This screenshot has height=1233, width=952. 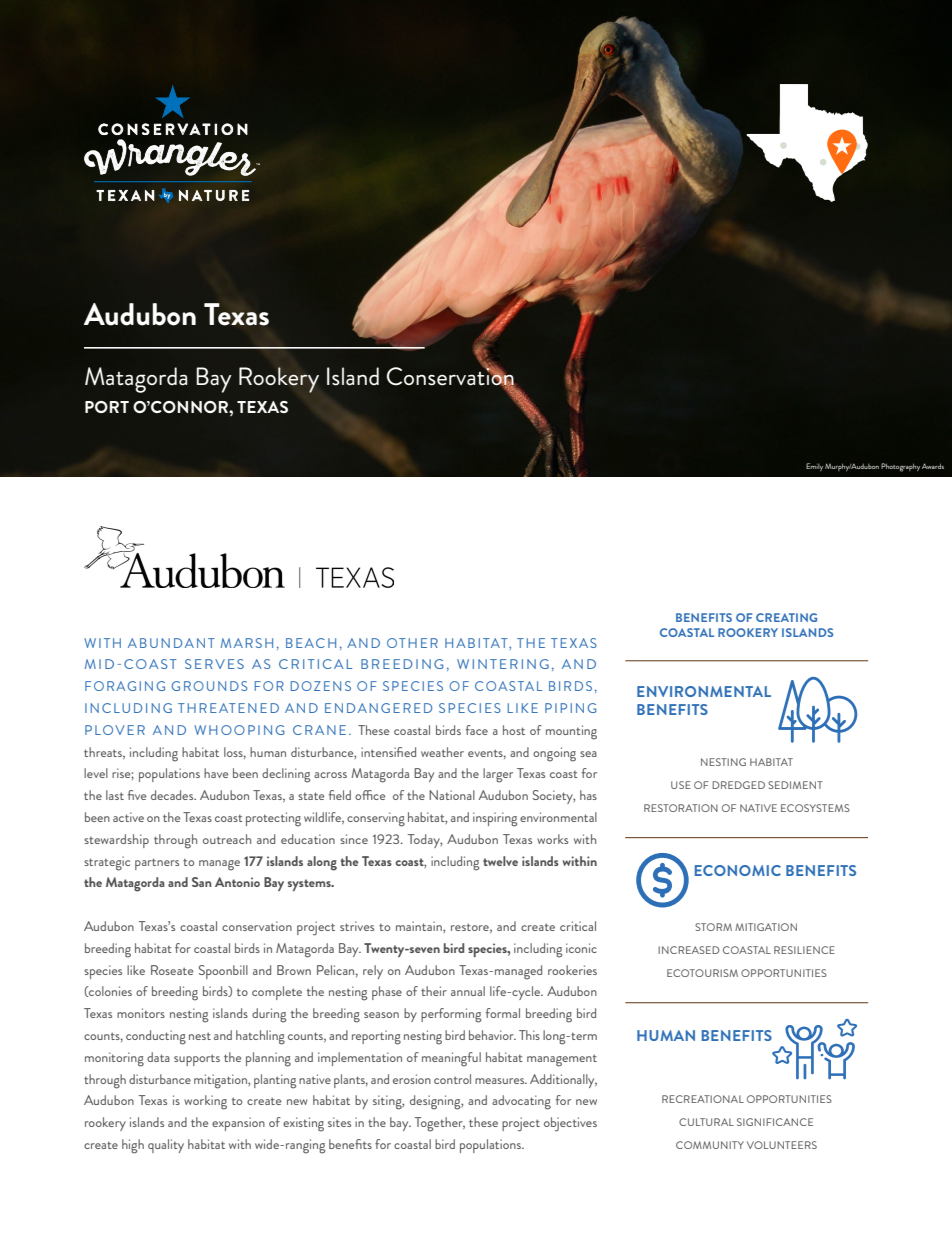 I want to click on expansion, so click(x=238, y=1124).
